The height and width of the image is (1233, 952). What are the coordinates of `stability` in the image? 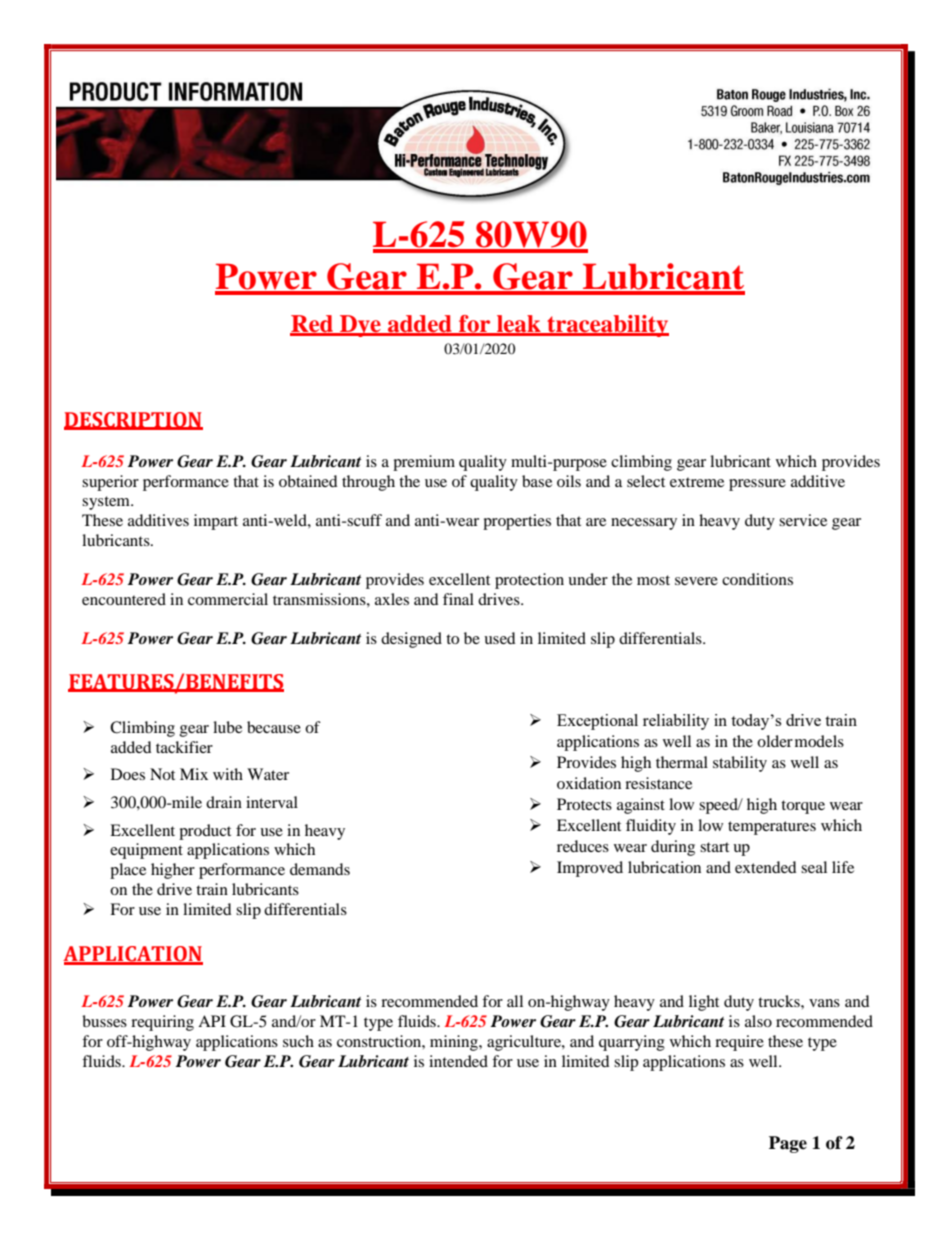 It's located at (740, 764).
